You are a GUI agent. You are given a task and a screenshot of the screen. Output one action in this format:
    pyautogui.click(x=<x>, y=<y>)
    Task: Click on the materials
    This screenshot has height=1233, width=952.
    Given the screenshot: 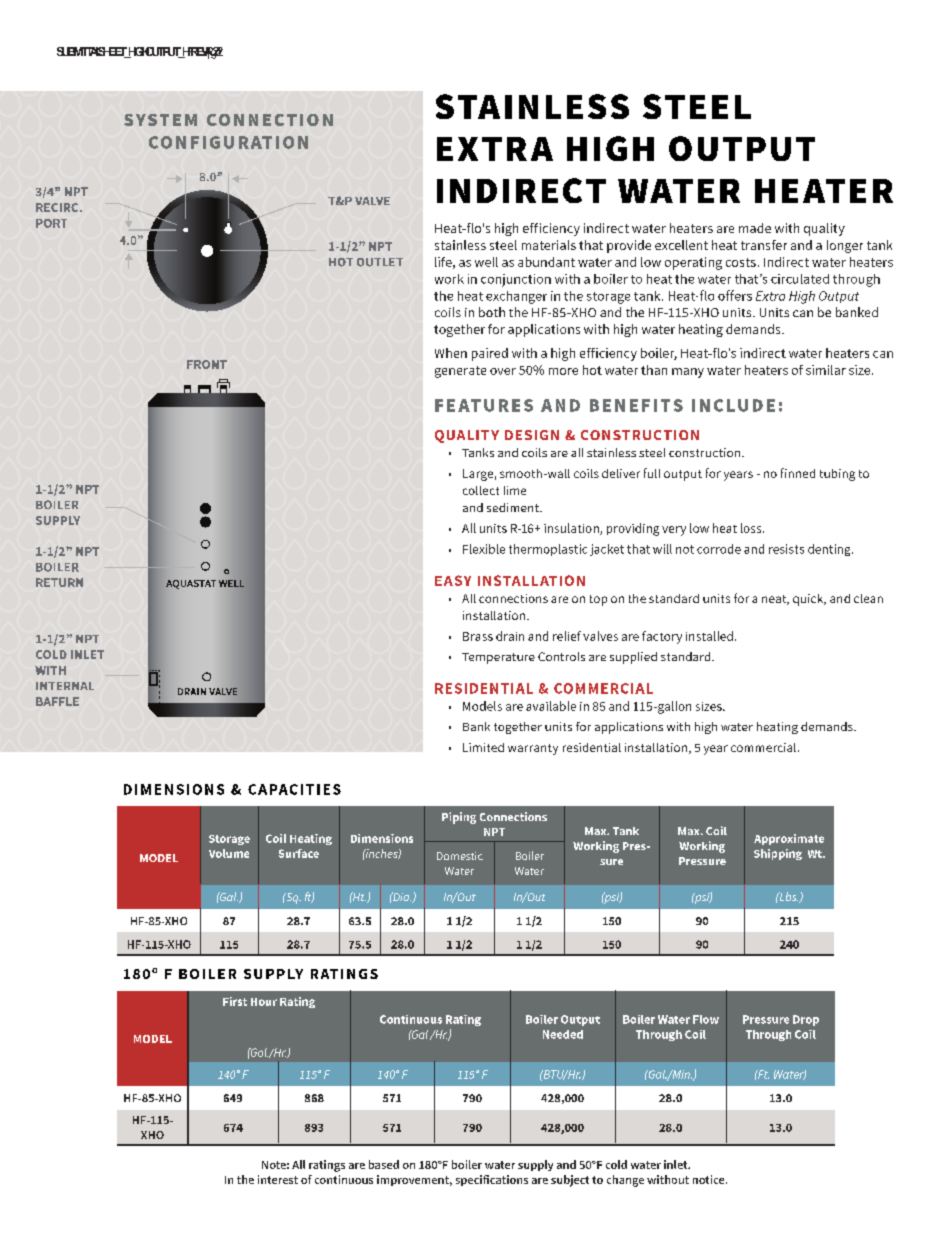 What is the action you would take?
    pyautogui.click(x=549, y=245)
